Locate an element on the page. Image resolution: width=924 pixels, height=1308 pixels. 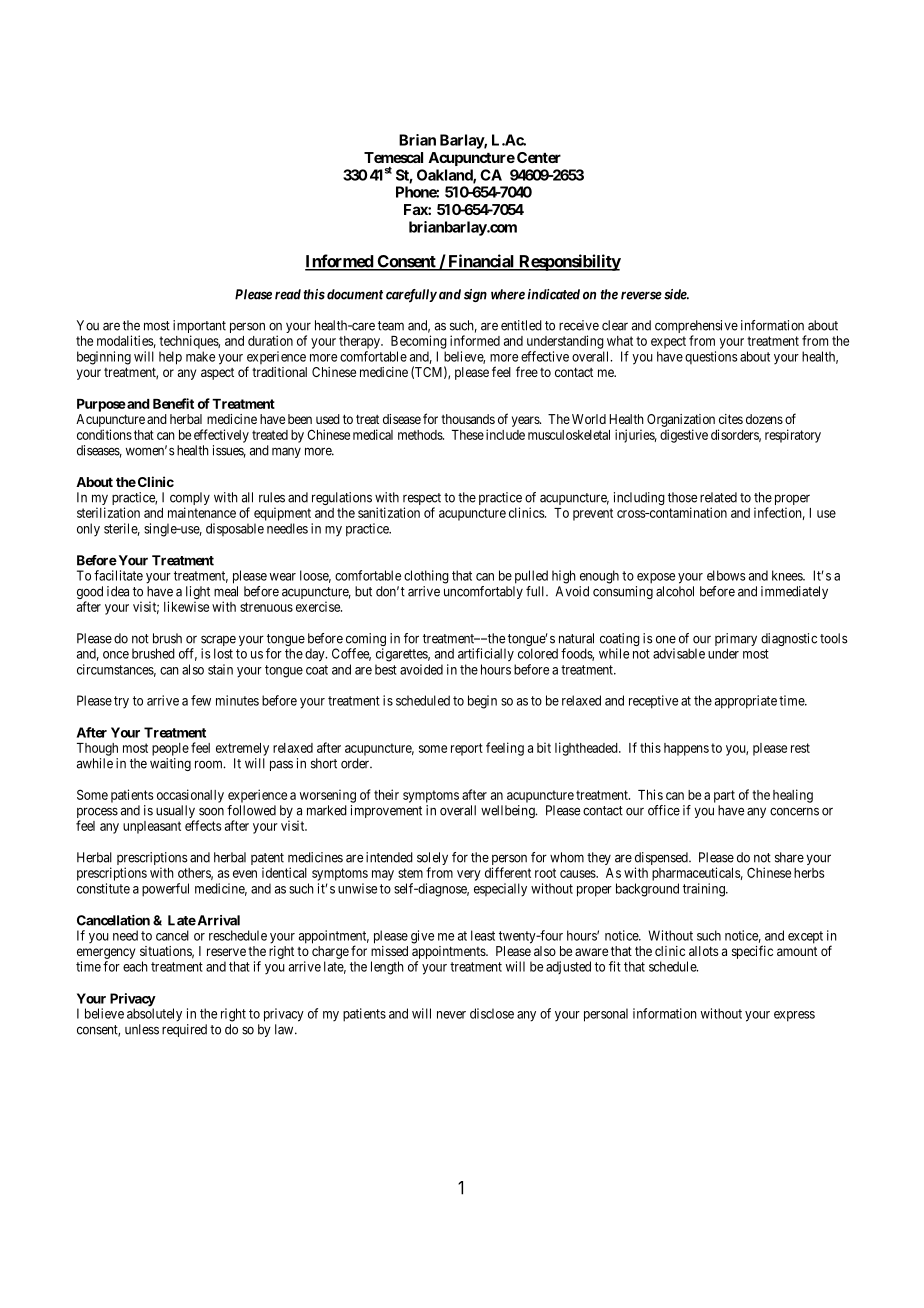
likewise is located at coordinates (186, 606).
